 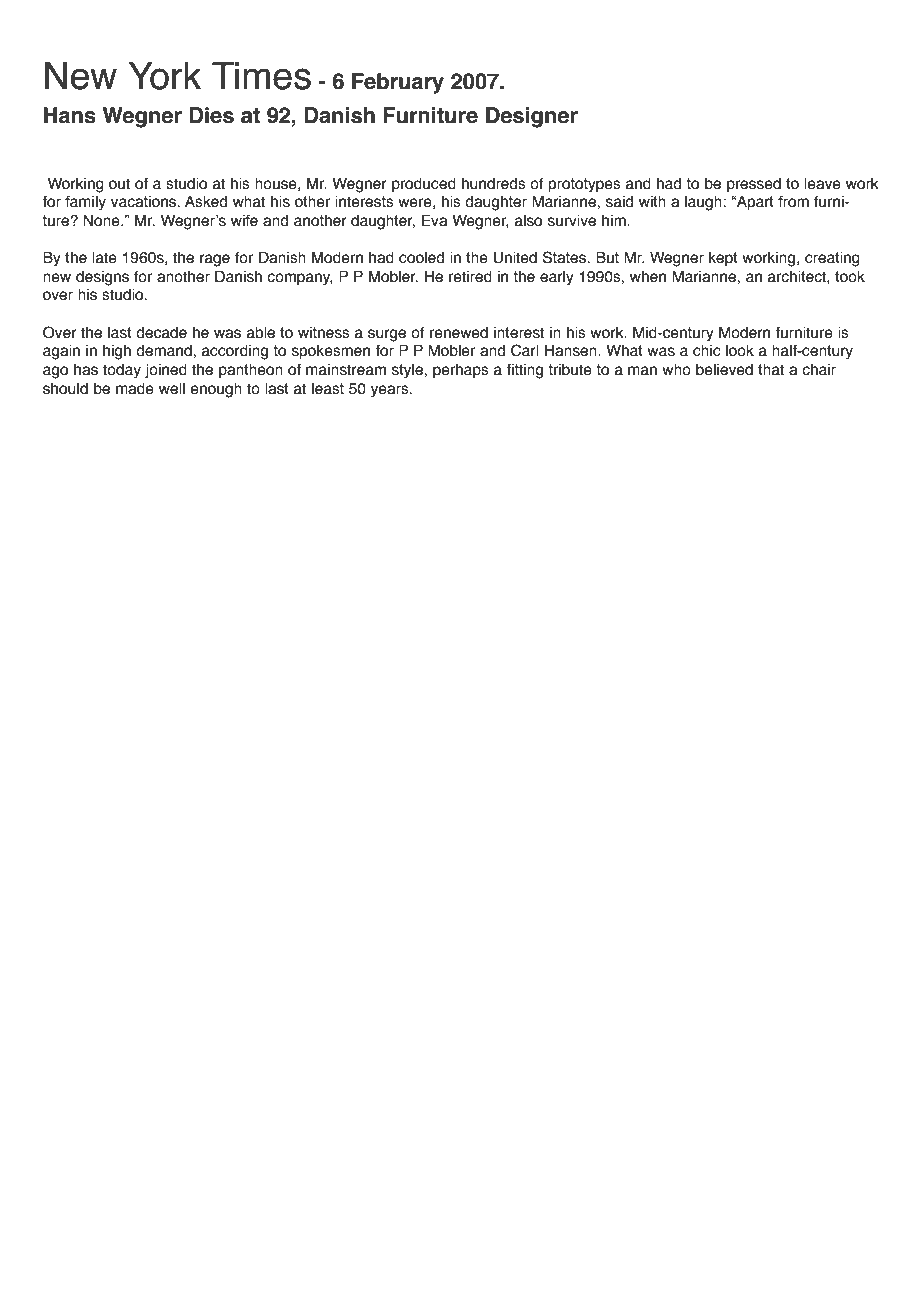 What do you see at coordinates (771, 370) in the screenshot?
I see `that` at bounding box center [771, 370].
